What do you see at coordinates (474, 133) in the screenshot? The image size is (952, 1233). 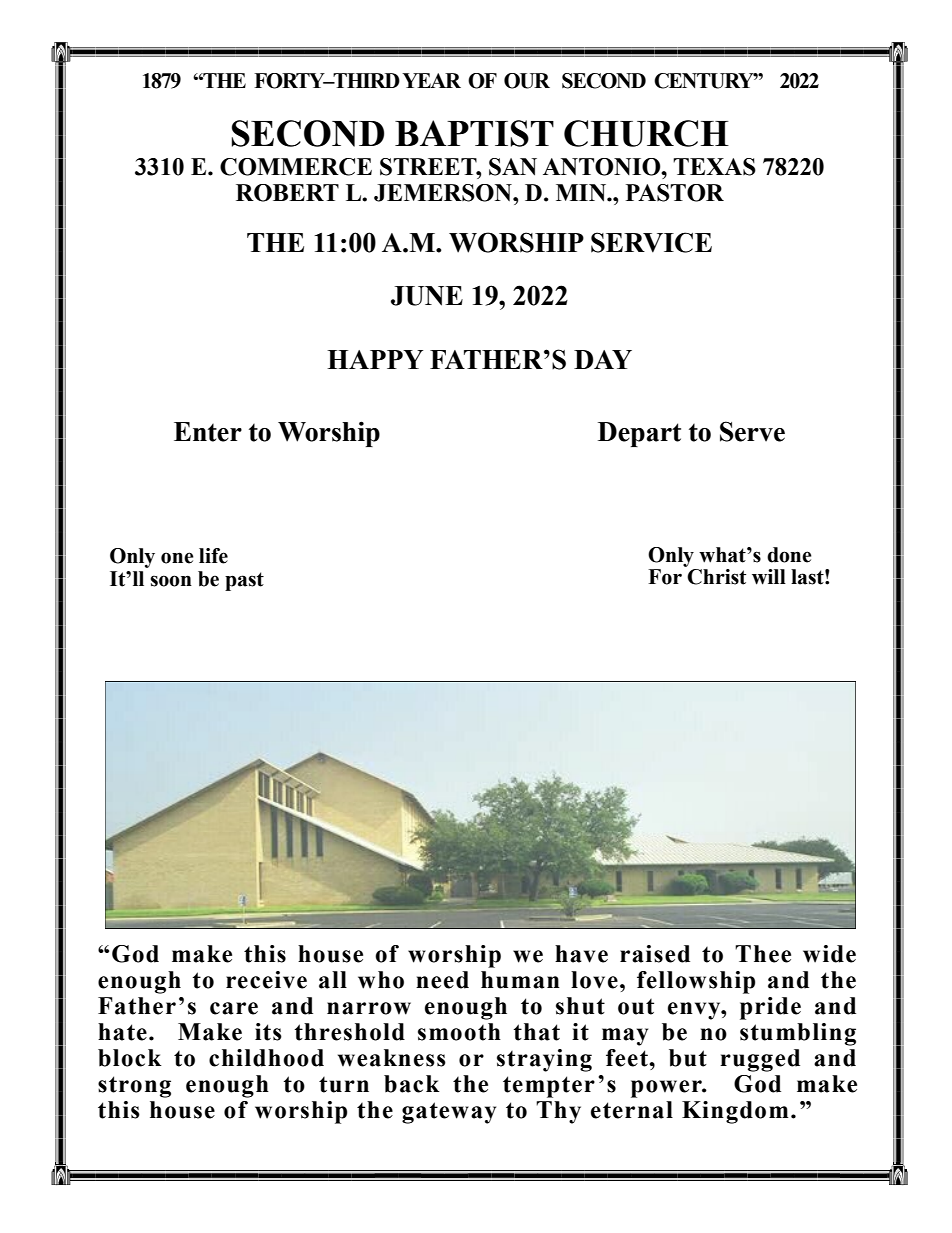 I see `BAPTIST` at bounding box center [474, 133].
